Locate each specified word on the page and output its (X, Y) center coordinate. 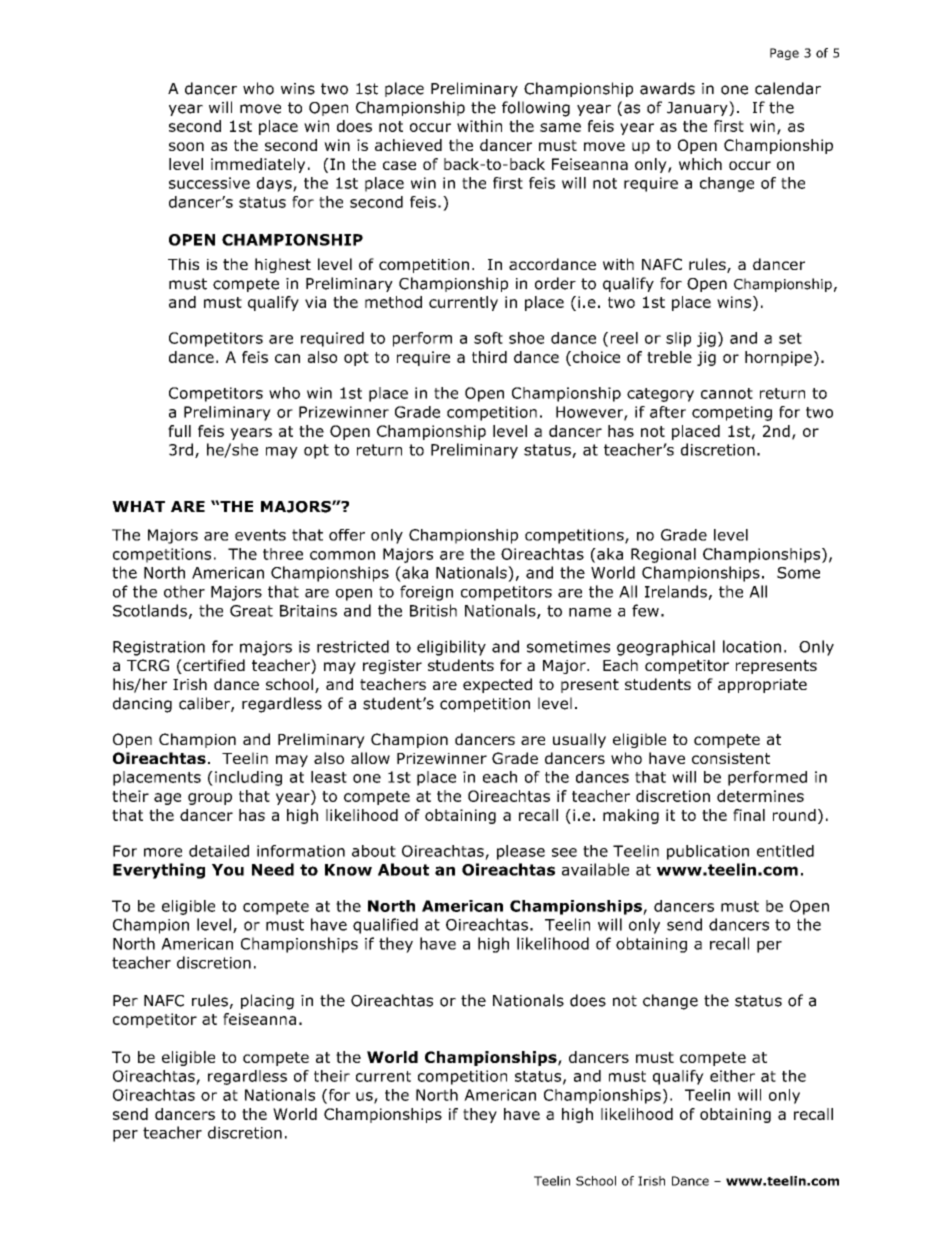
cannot (727, 393)
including (248, 778)
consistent (731, 758)
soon (186, 146)
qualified (385, 926)
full (179, 431)
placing (267, 1002)
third (489, 357)
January (698, 108)
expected (497, 685)
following (536, 109)
